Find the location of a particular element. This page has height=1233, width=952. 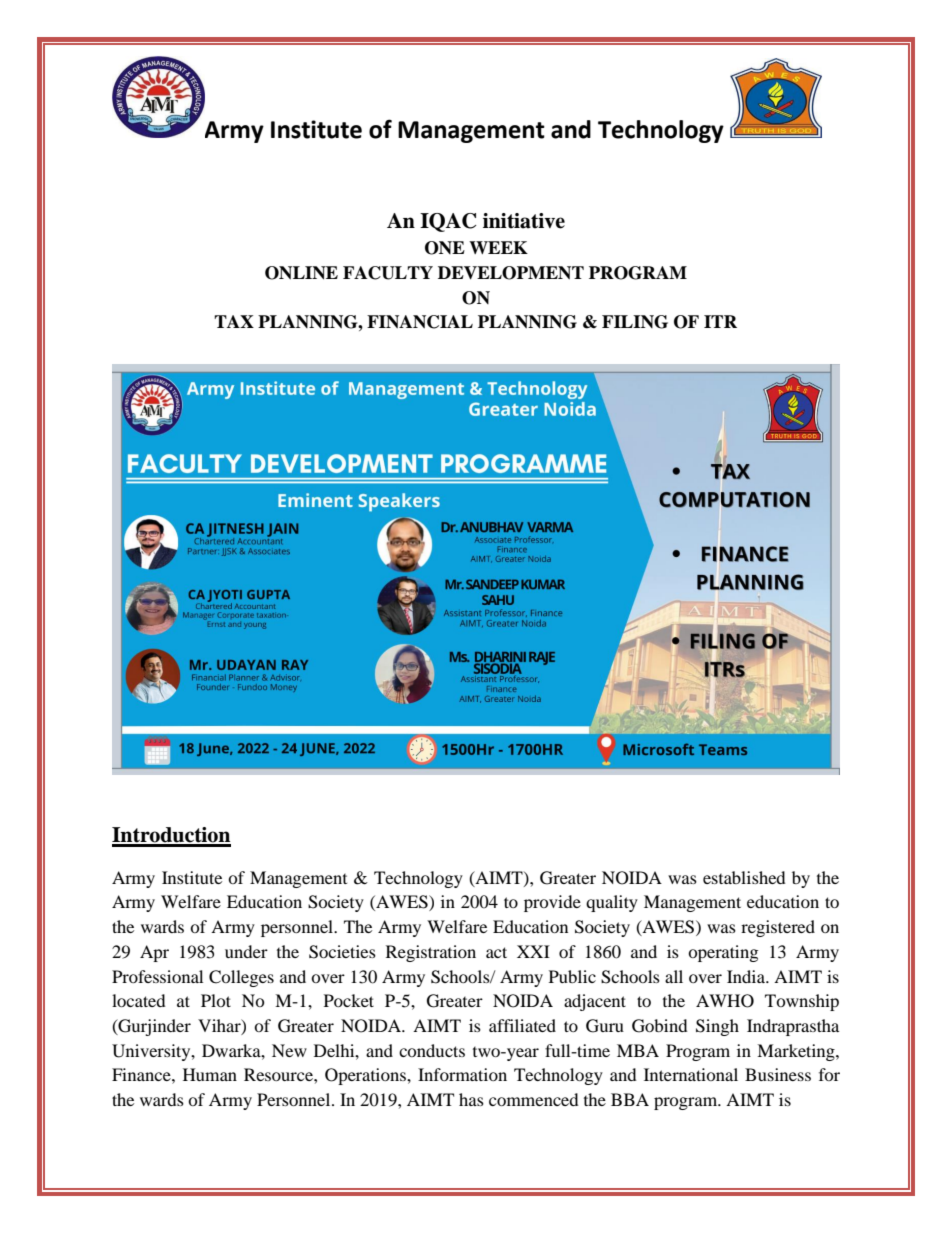

under is located at coordinates (246, 951).
